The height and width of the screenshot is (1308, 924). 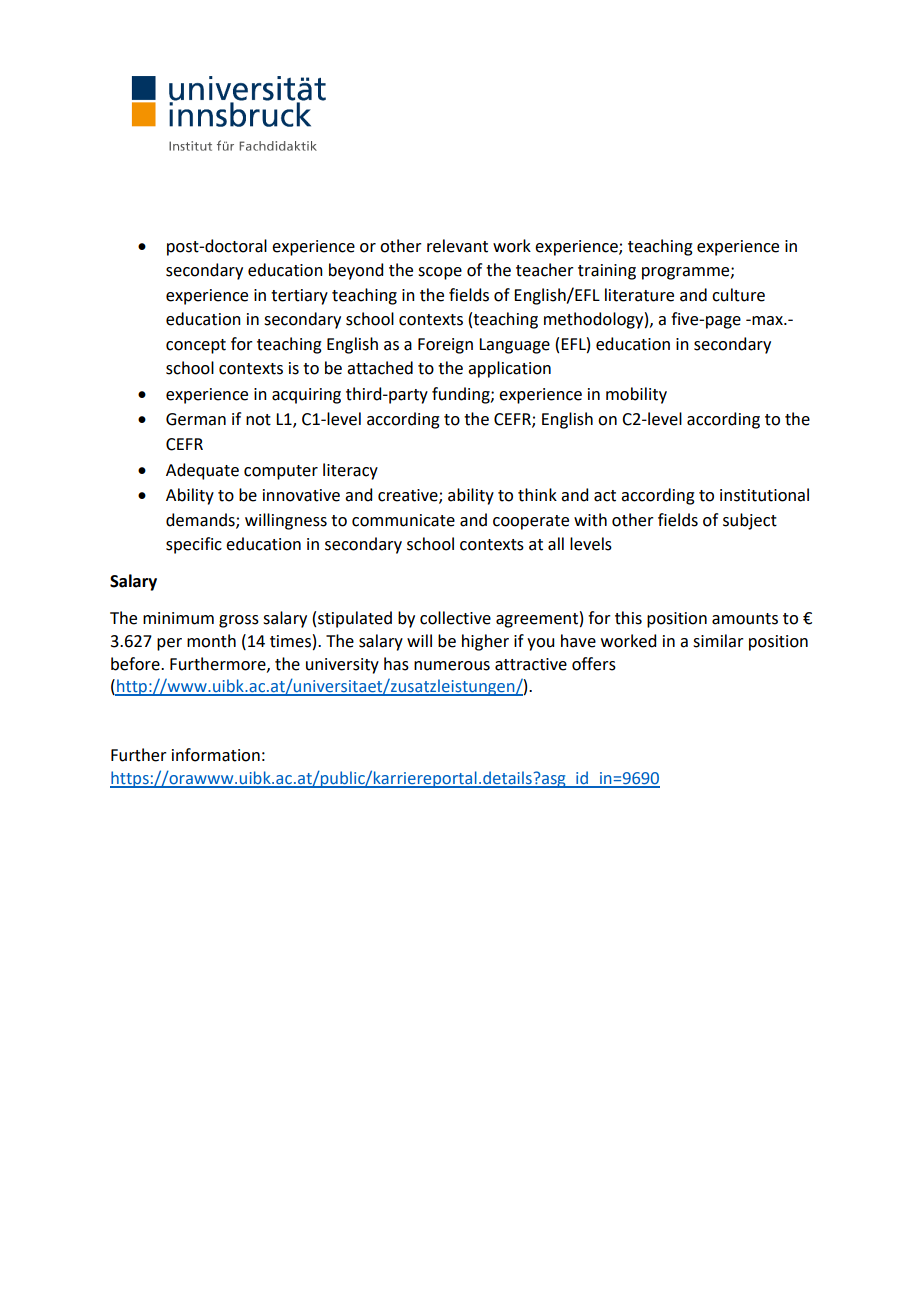 I want to click on German, so click(x=196, y=419).
